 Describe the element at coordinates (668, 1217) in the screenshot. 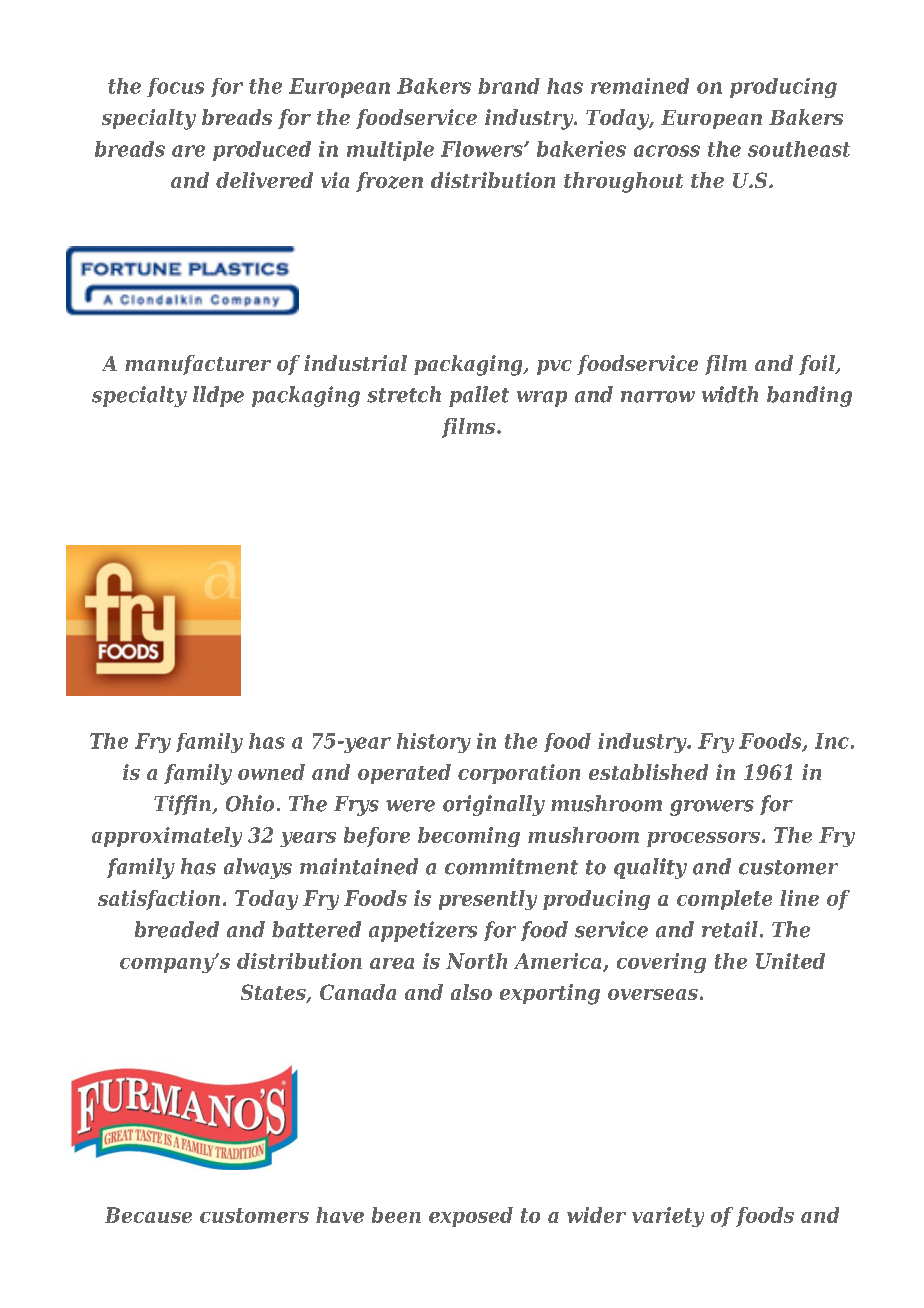

I see `variety` at that location.
